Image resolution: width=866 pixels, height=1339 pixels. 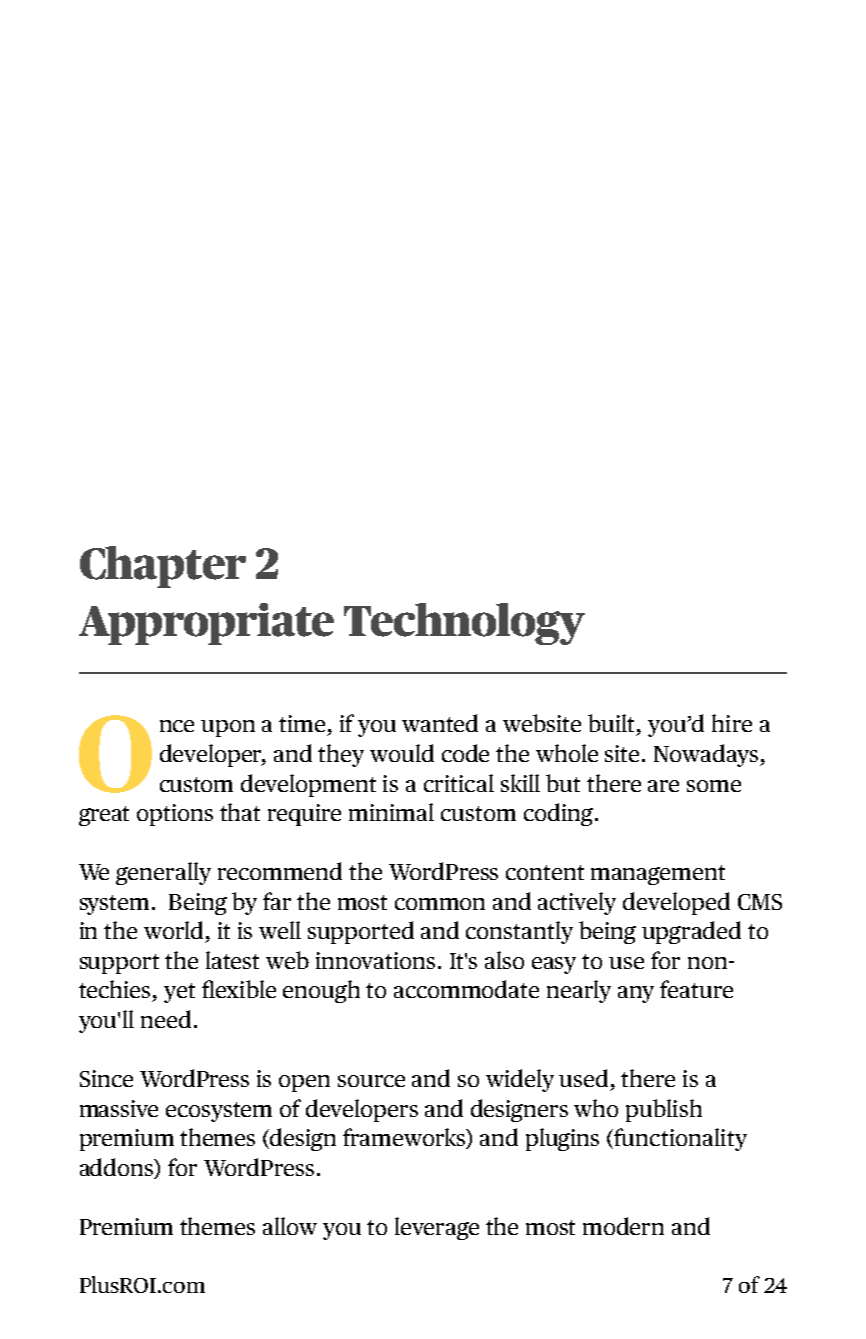 What do you see at coordinates (163, 567) in the image?
I see `Chapter` at bounding box center [163, 567].
